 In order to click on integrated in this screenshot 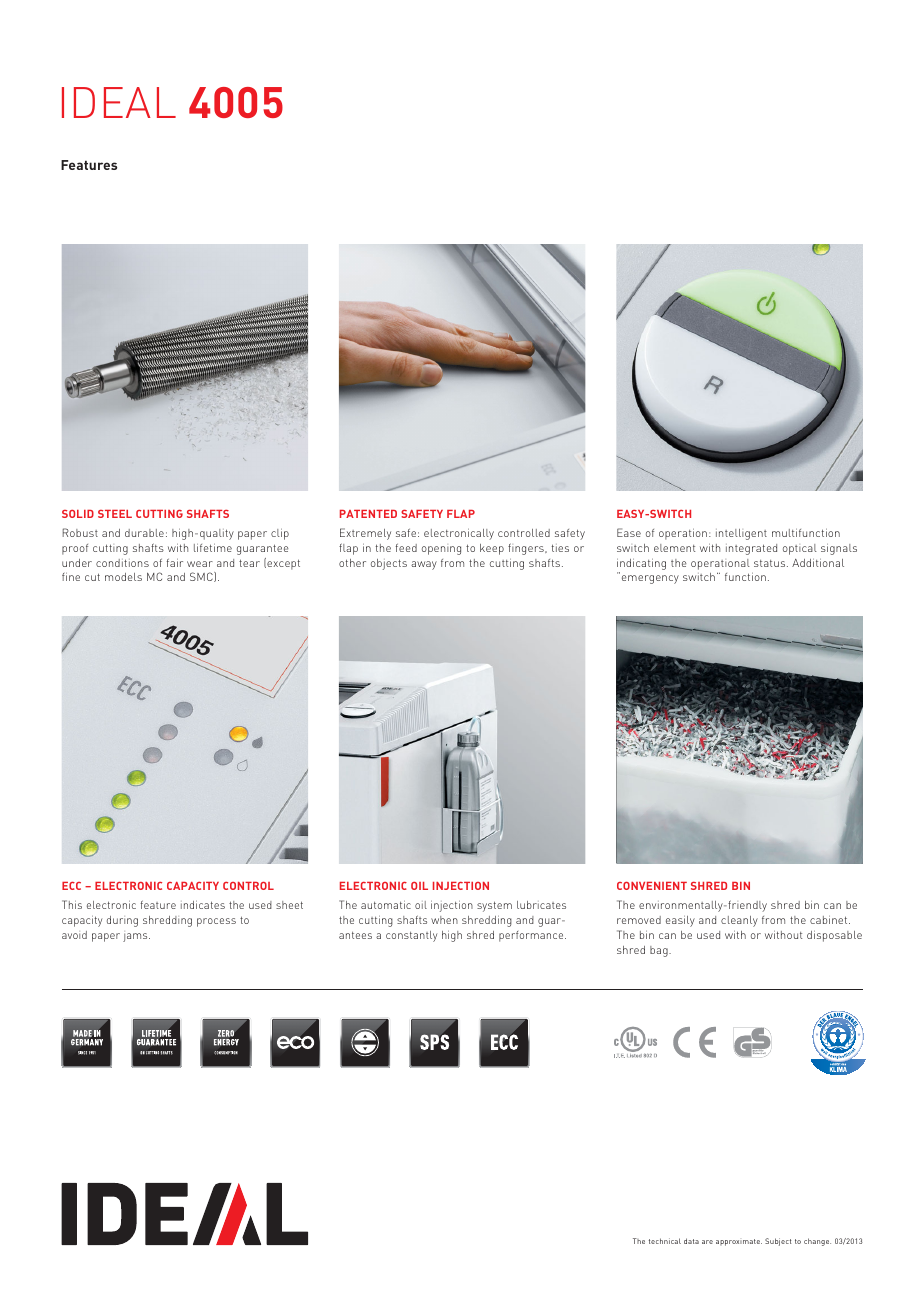, I will do `click(751, 549)`.
